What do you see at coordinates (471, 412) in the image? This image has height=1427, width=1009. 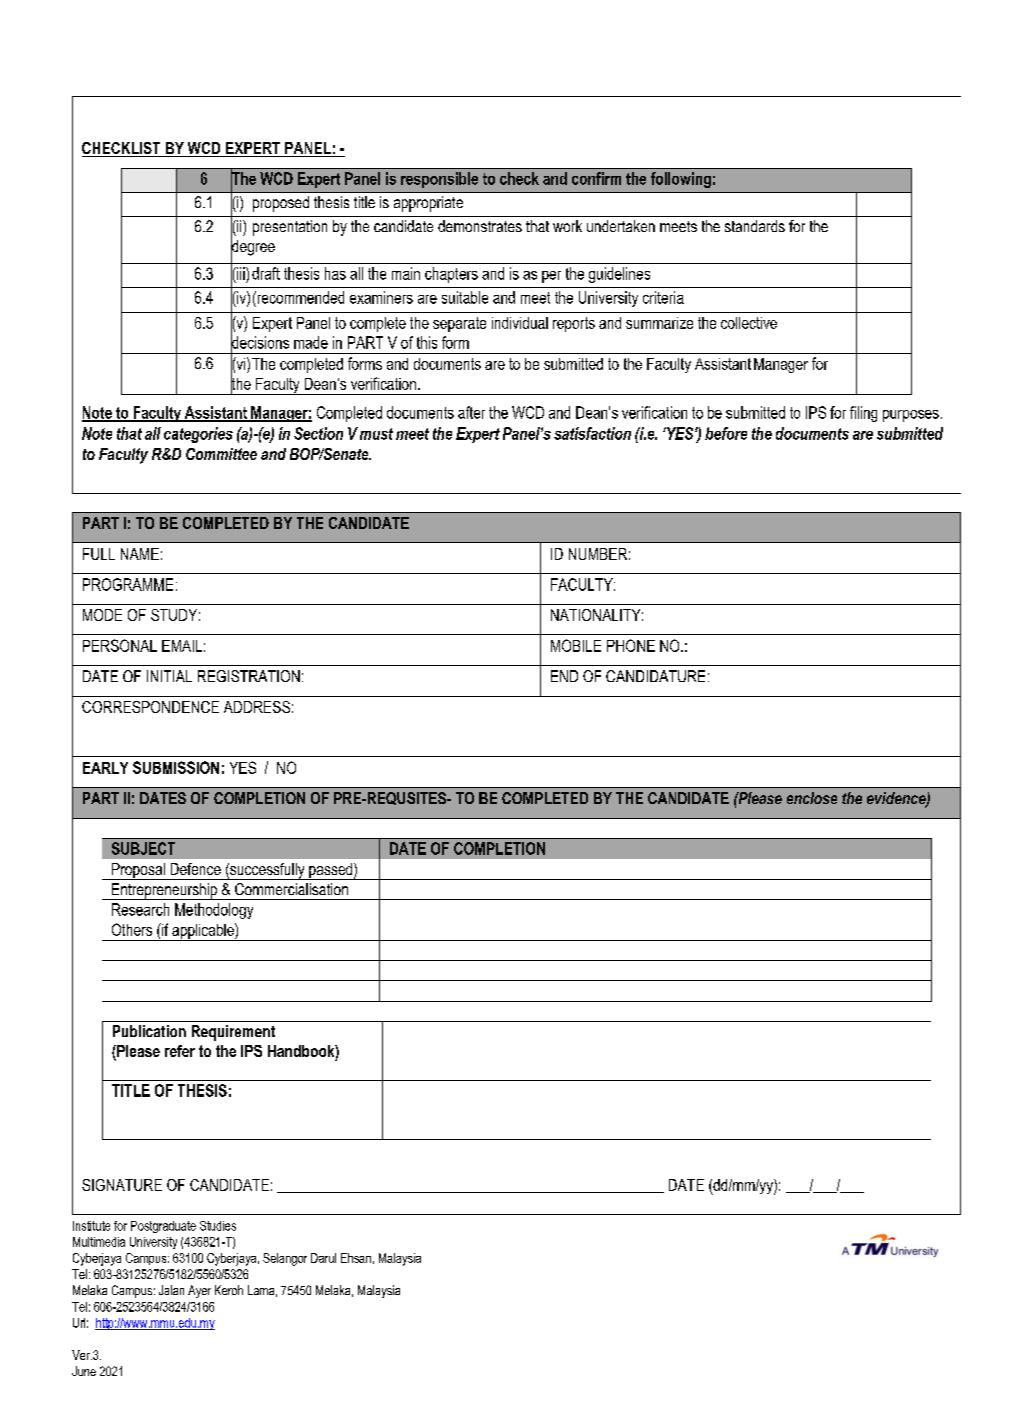 I see `after` at bounding box center [471, 412].
